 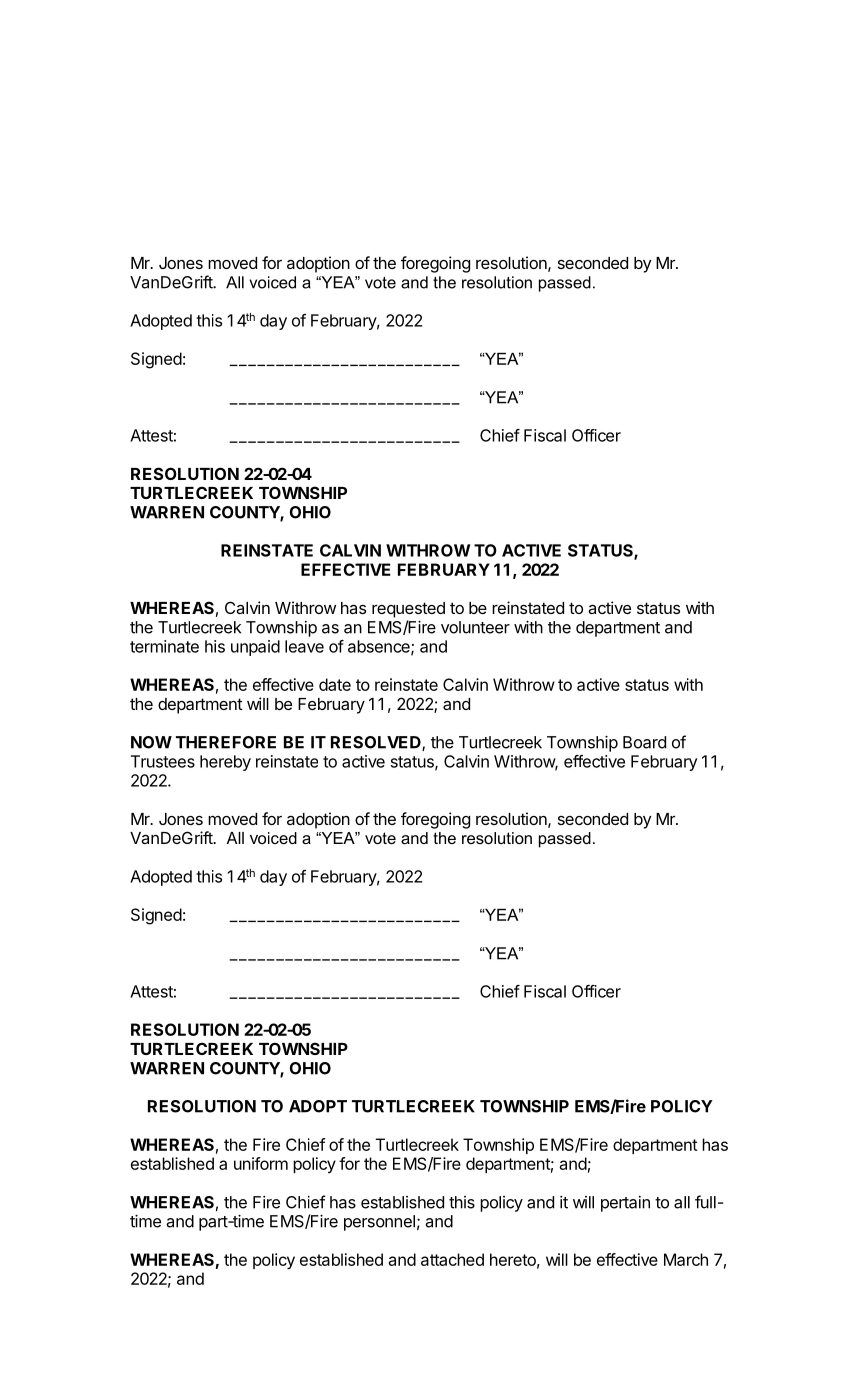 I want to click on requested, so click(x=408, y=610).
